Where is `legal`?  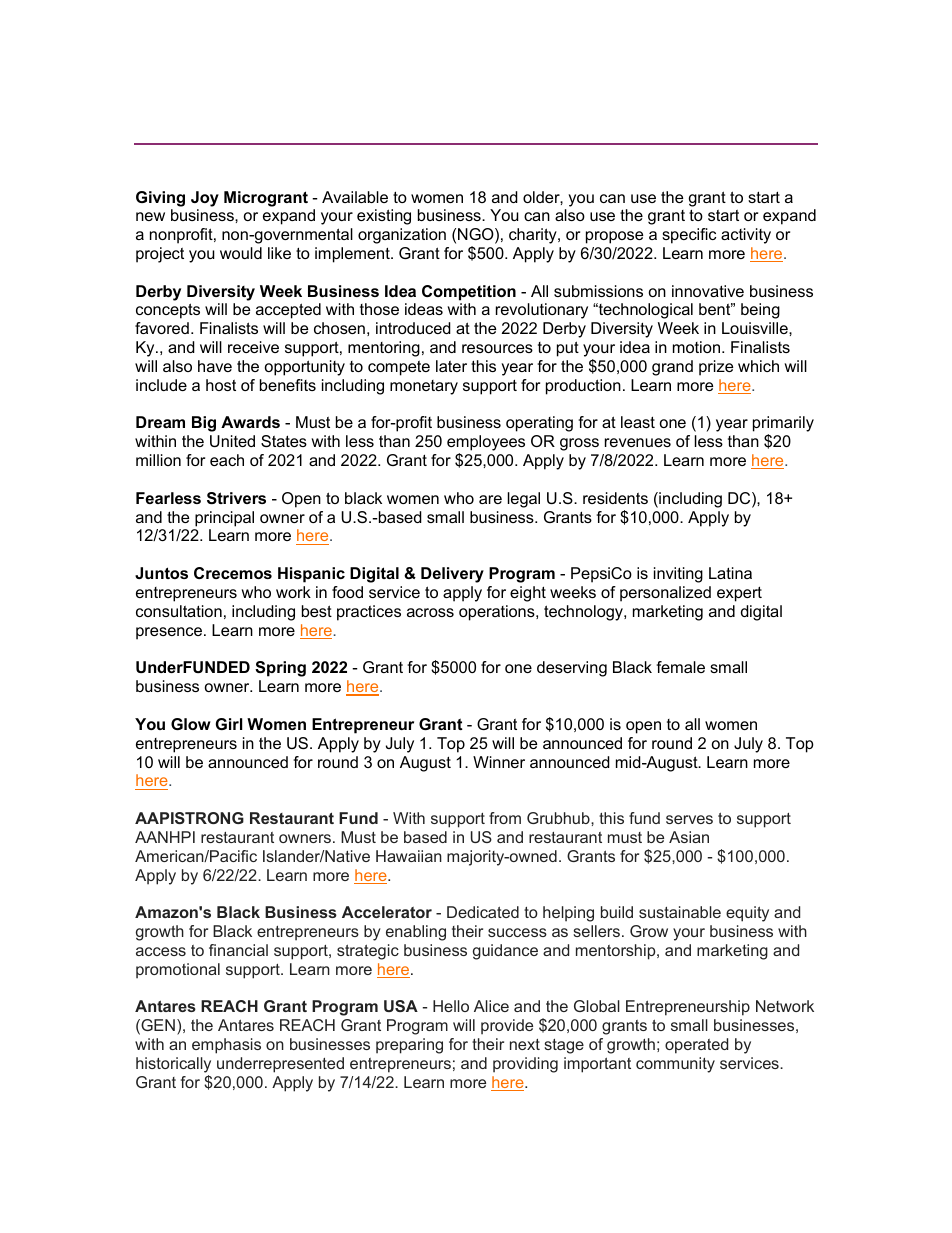
legal is located at coordinates (524, 500).
